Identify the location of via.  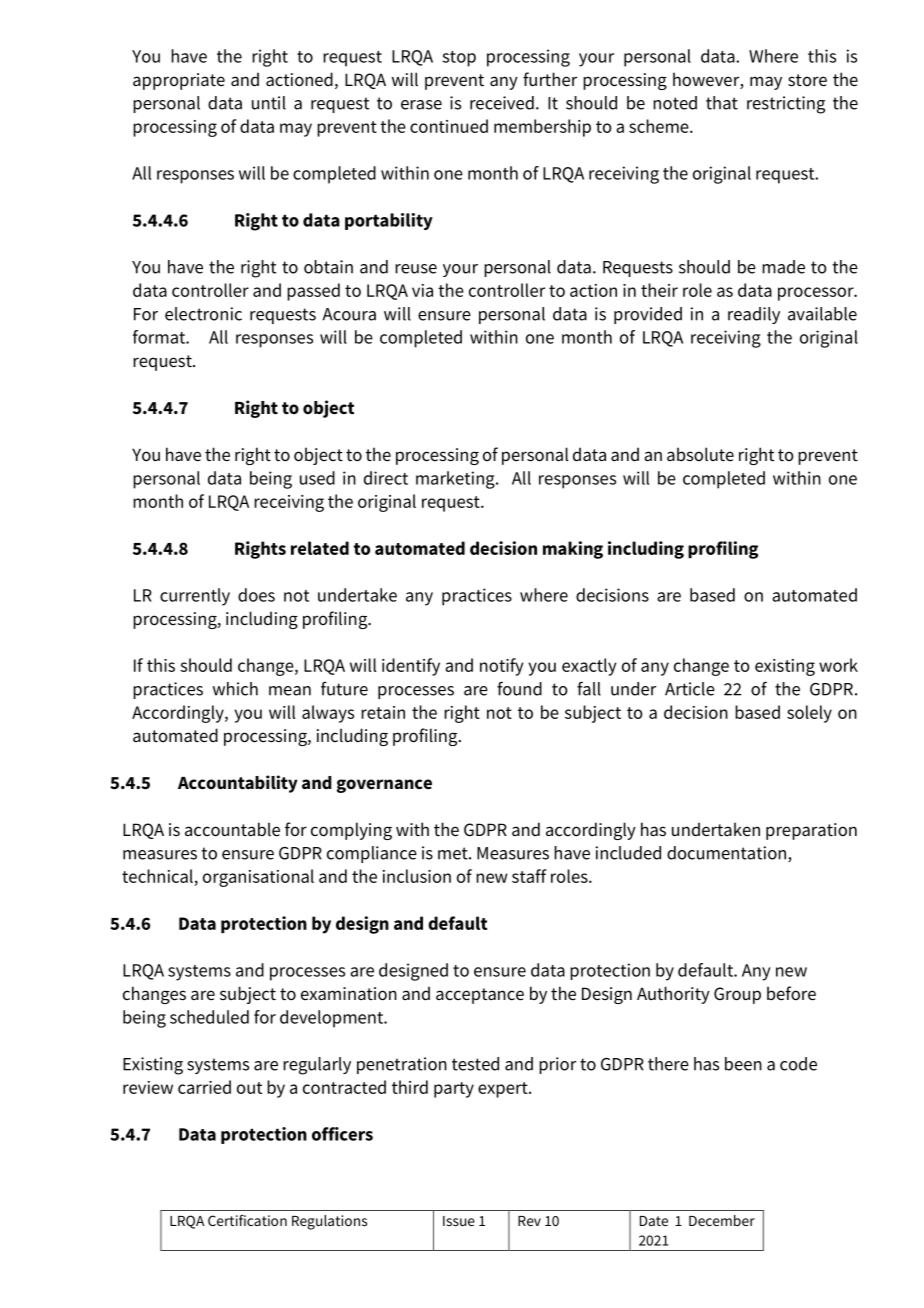
(422, 290).
